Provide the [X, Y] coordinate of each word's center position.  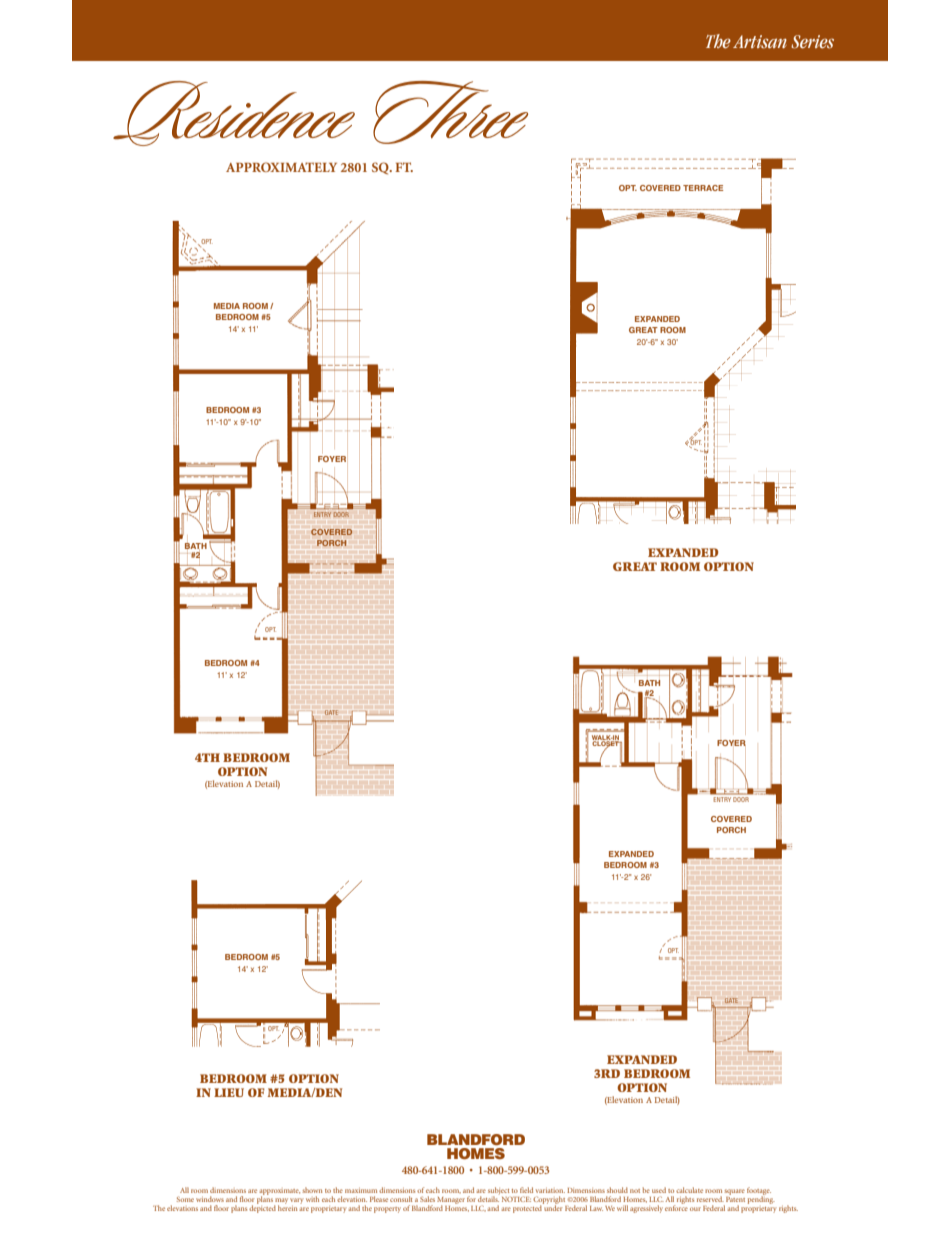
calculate [689, 1190]
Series [812, 42]
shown [312, 1190]
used [659, 1190]
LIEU [229, 1092]
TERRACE [703, 188]
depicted [262, 1208]
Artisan [760, 42]
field [526, 1190]
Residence [234, 113]
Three [450, 112]
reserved [710, 1199]
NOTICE [516, 1199]
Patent [735, 1199]
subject [498, 1192]
